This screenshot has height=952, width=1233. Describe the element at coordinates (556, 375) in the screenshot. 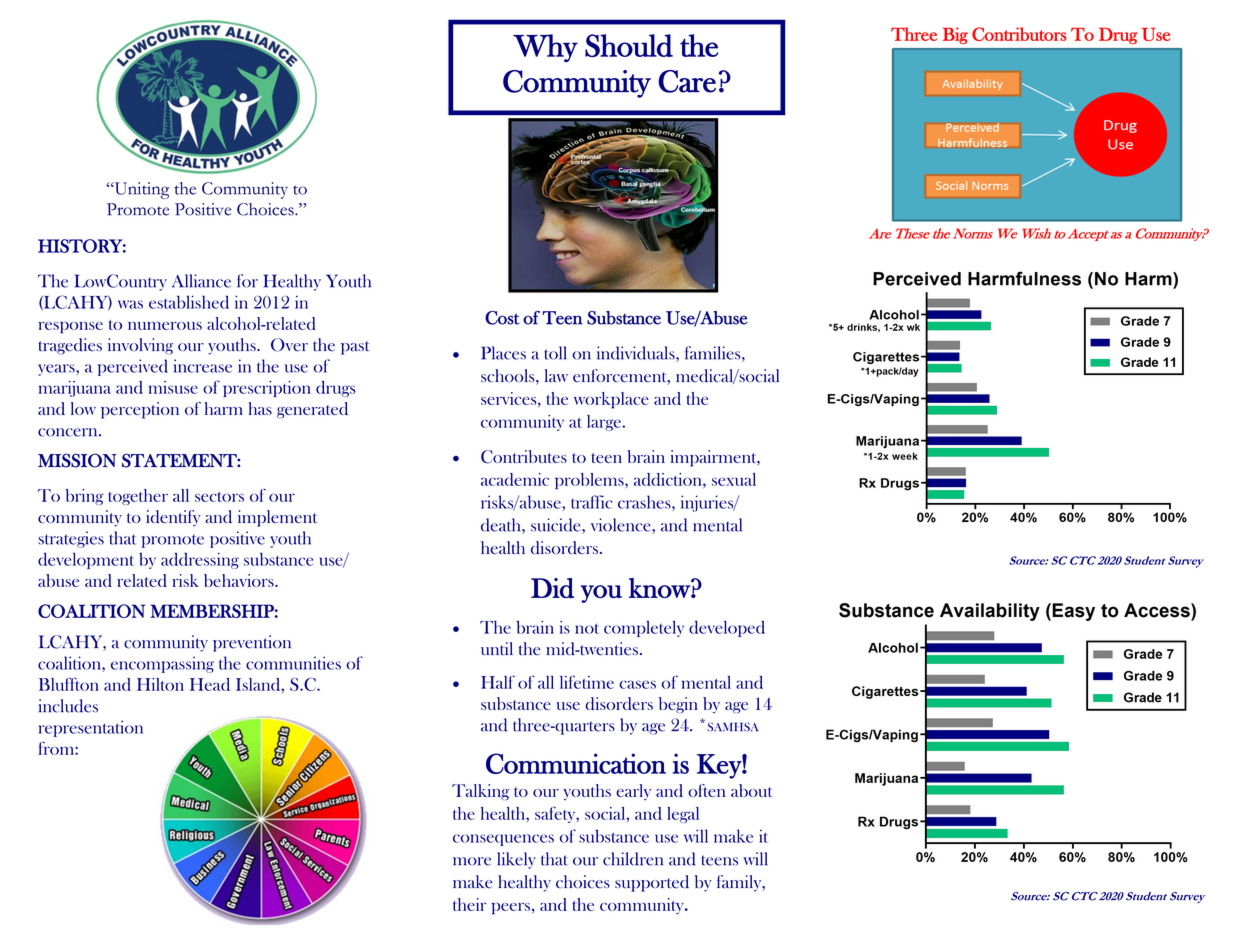

I see `law` at that location.
